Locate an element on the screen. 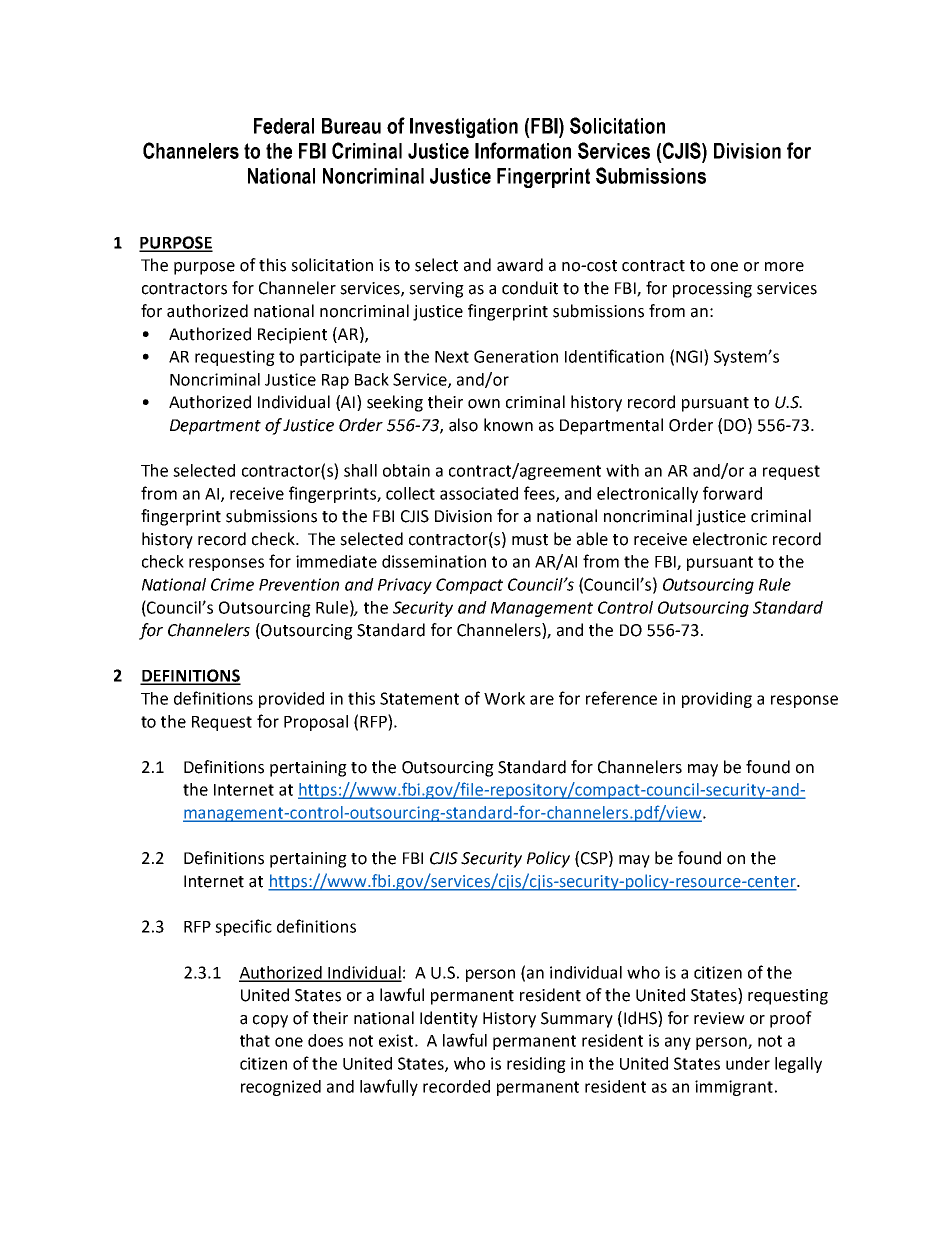 The height and width of the screenshot is (1233, 952). more is located at coordinates (784, 267).
